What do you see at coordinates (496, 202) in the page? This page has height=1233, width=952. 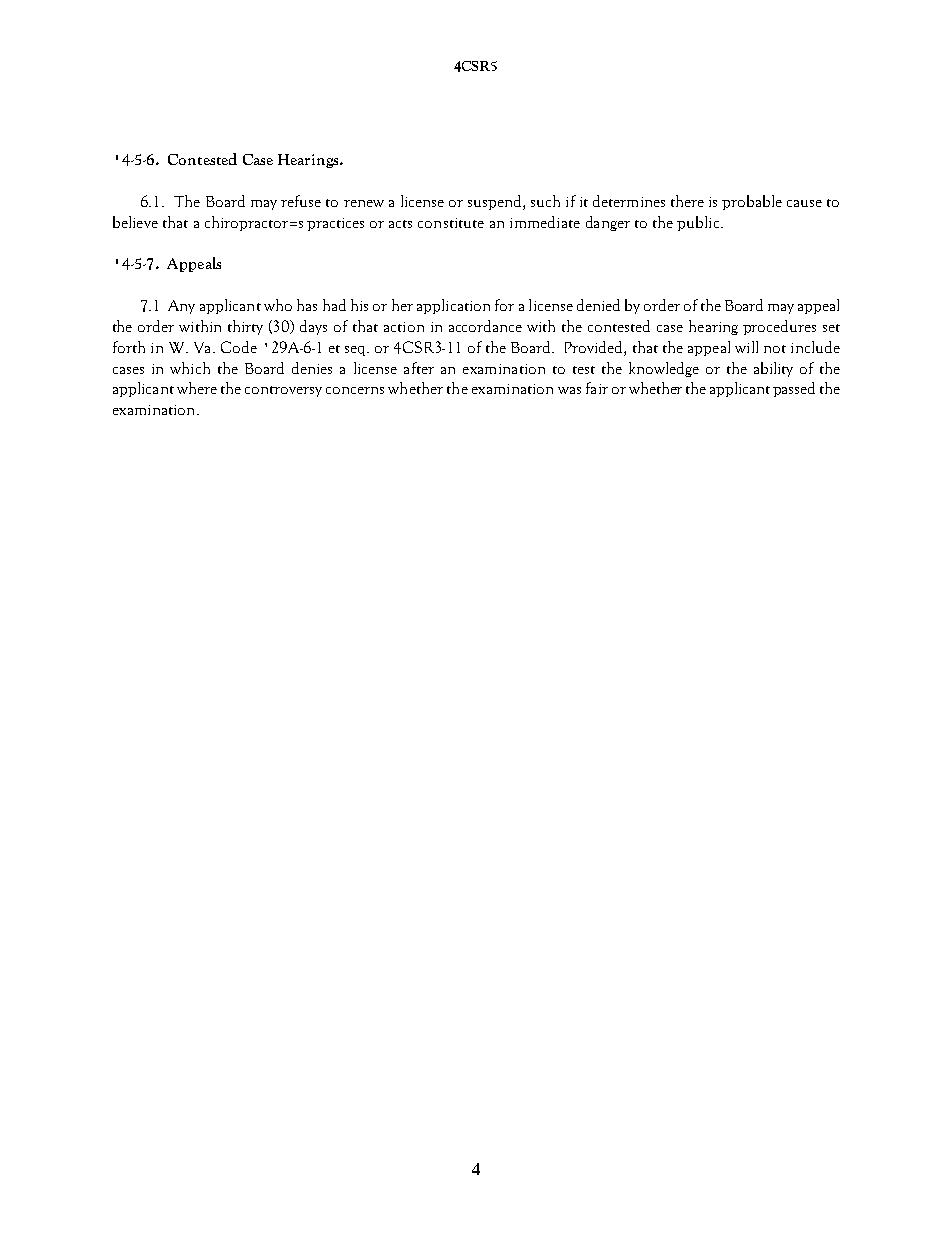 I see `suspend` at bounding box center [496, 202].
